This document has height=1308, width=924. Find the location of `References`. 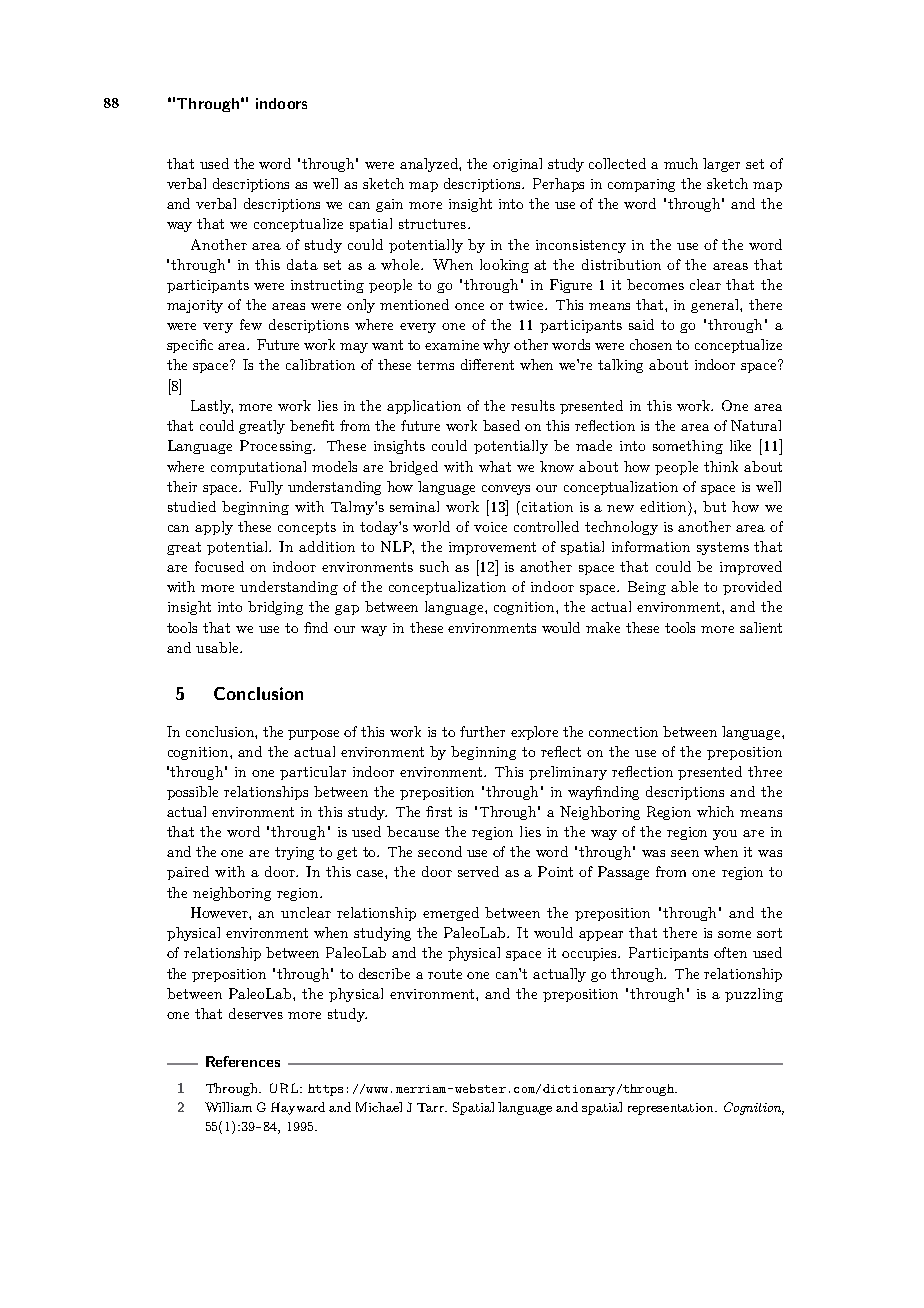

References is located at coordinates (243, 1061).
